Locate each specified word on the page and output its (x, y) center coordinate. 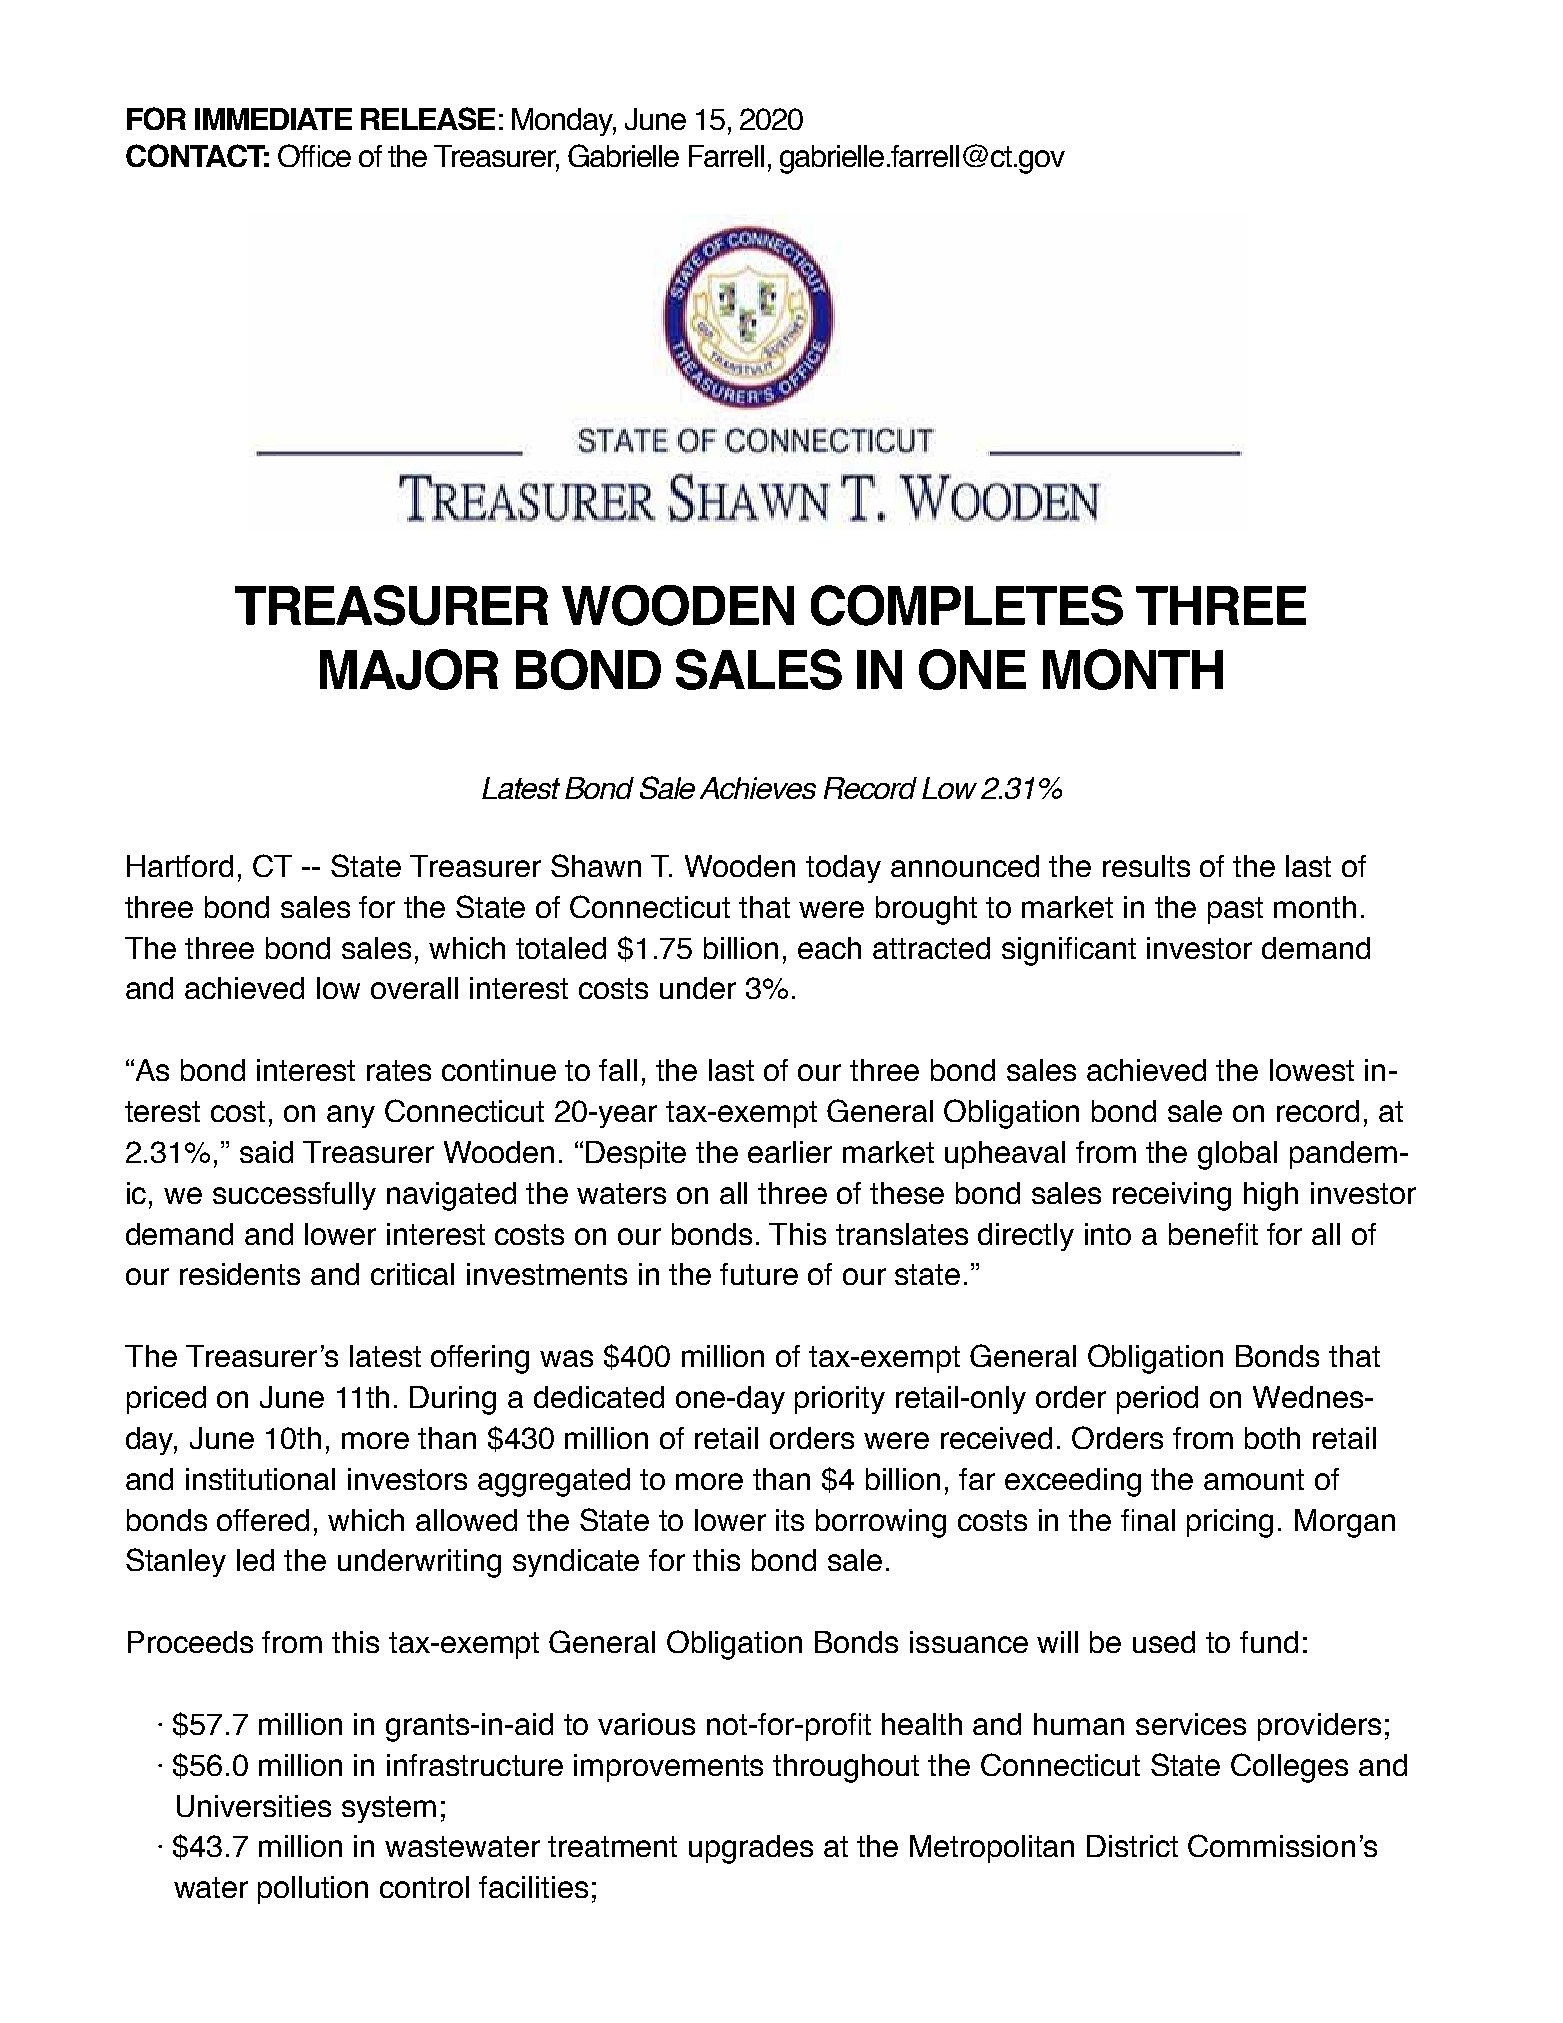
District (1132, 1846)
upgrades (751, 1849)
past (1235, 910)
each (829, 948)
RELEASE (428, 118)
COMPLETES (967, 605)
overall (414, 988)
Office (314, 155)
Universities (254, 1806)
